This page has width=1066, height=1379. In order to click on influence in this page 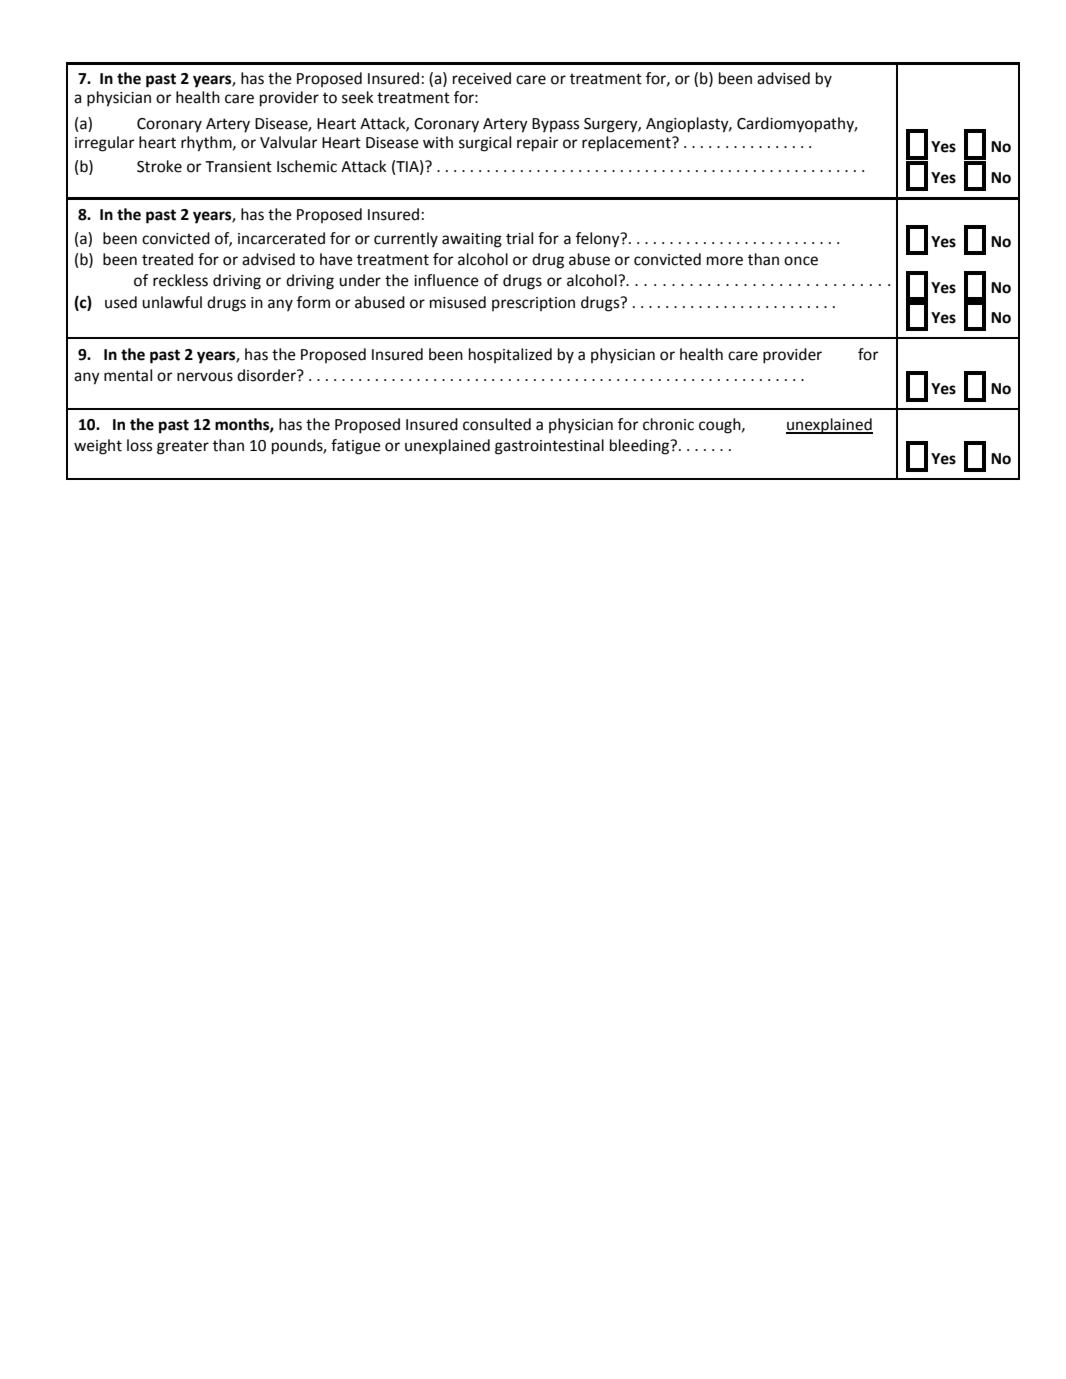, I will do `click(446, 280)`.
